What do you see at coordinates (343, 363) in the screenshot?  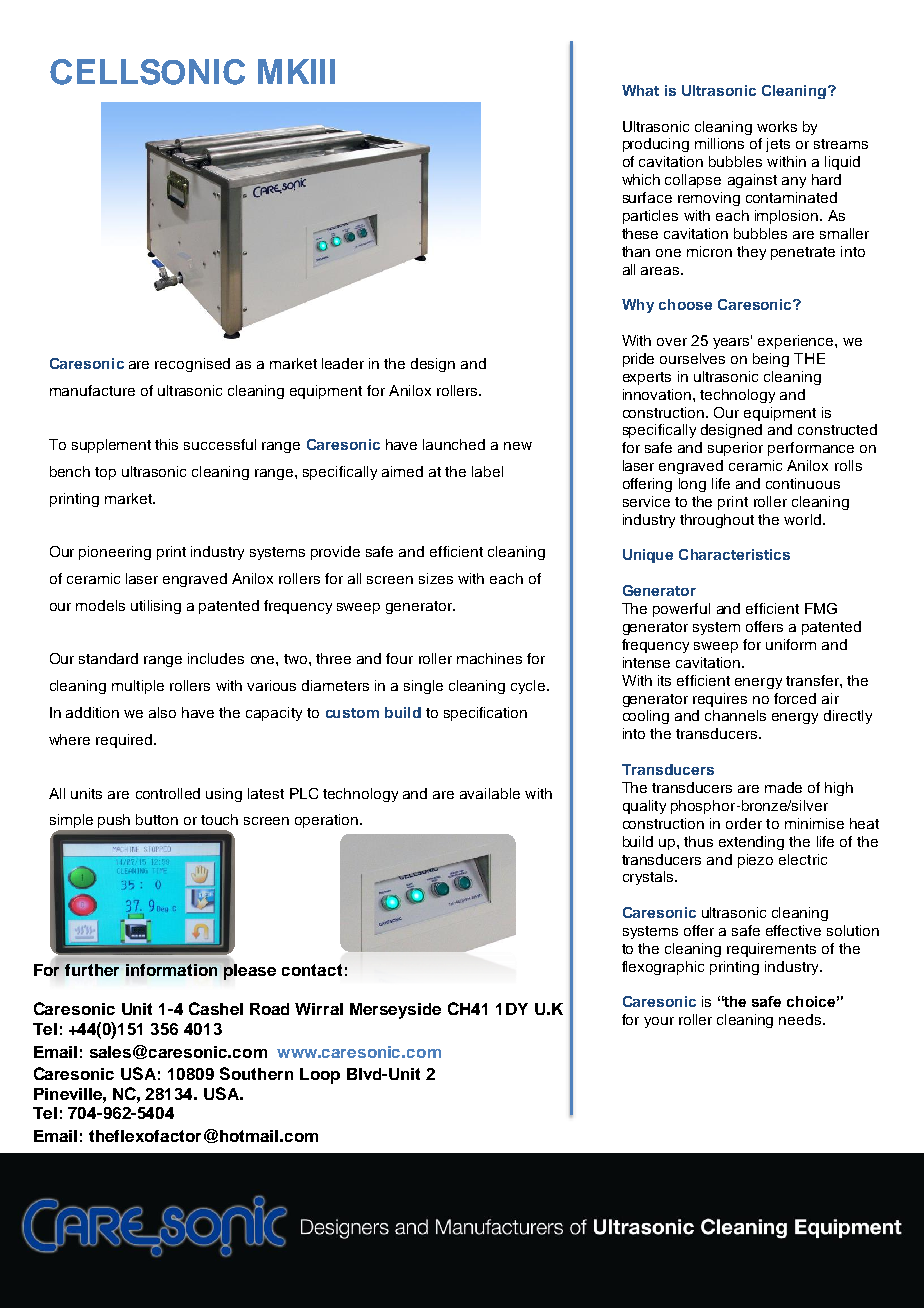 I see `leader` at bounding box center [343, 363].
